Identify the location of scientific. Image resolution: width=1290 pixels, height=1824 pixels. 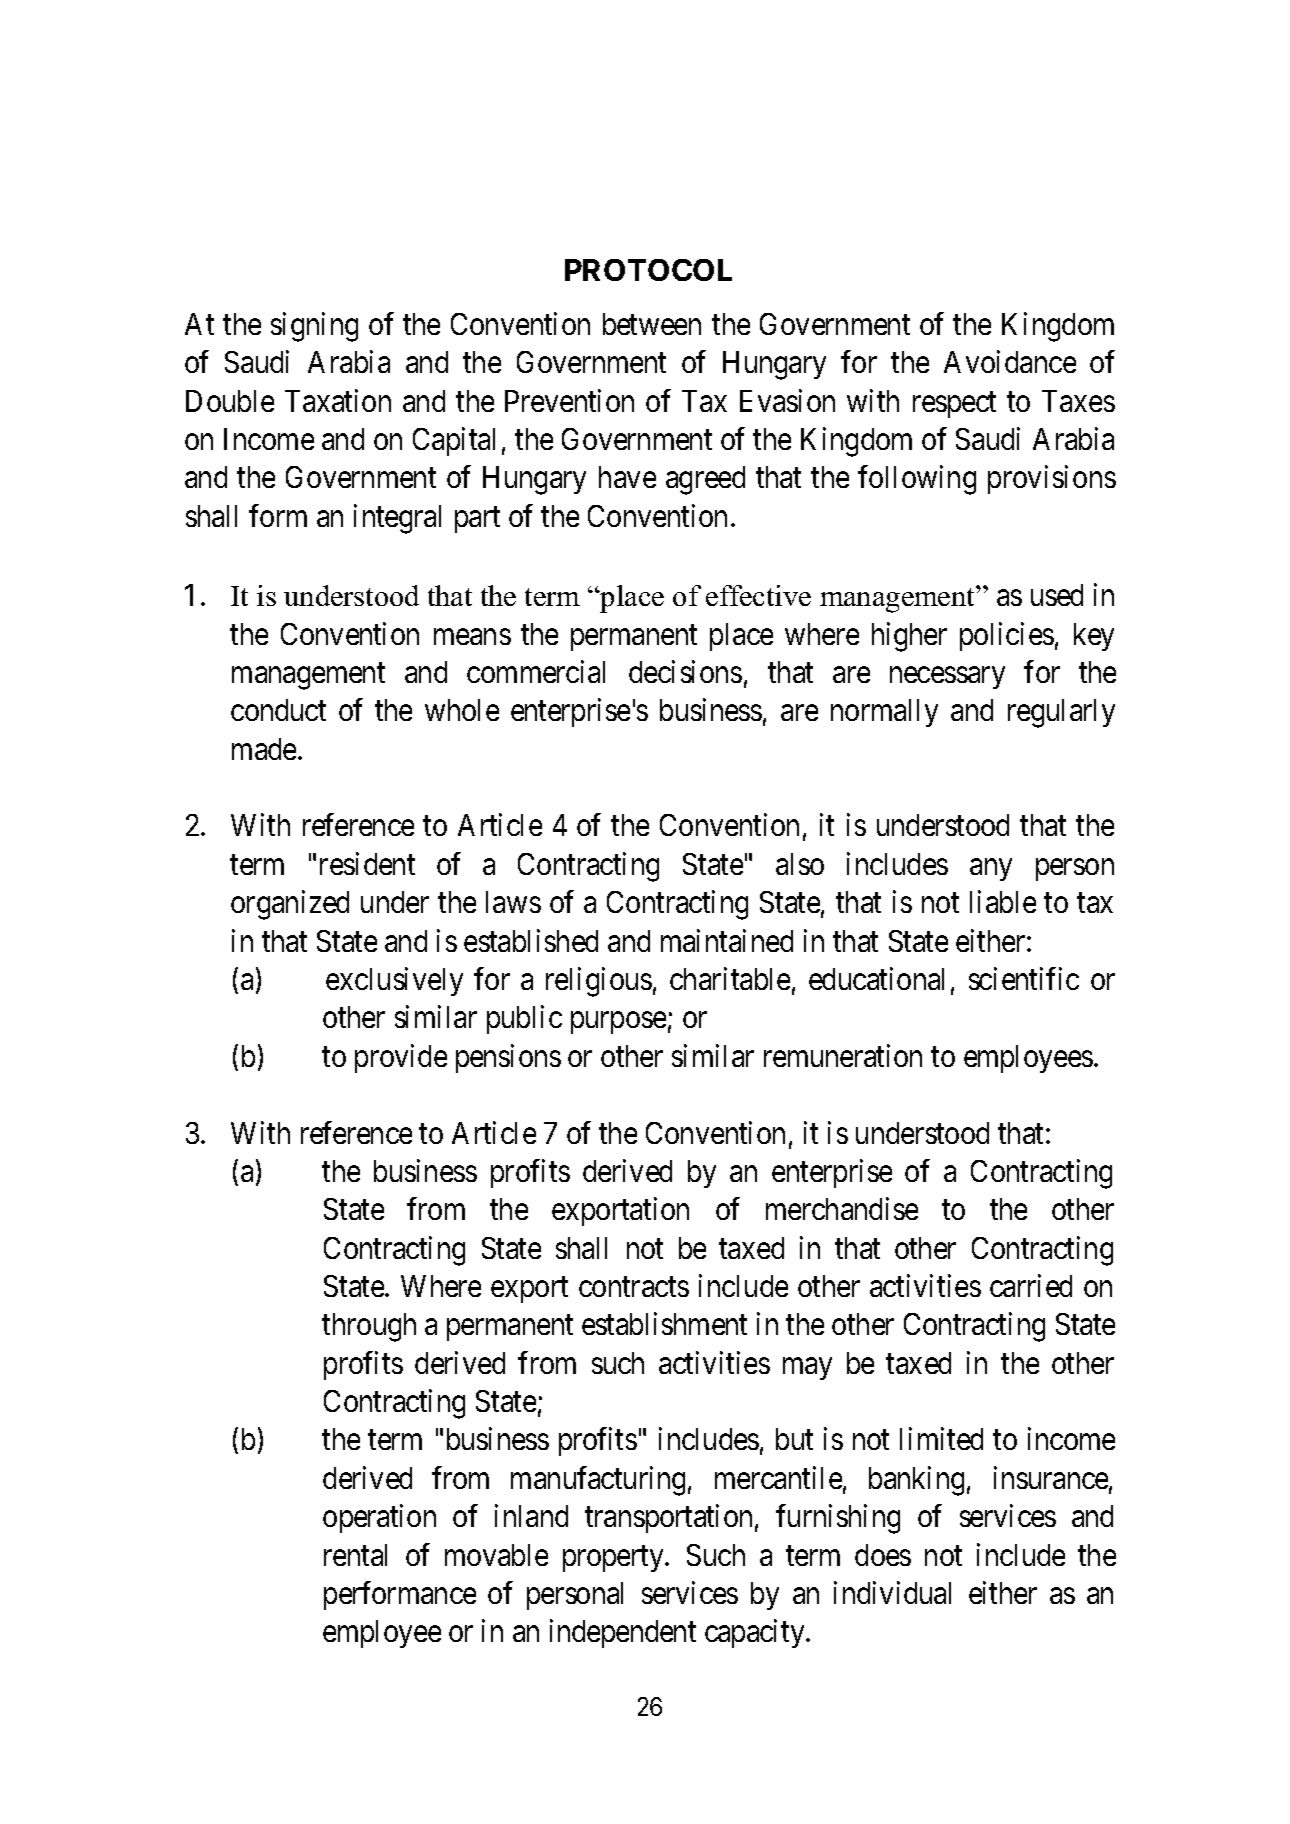
(1024, 978).
